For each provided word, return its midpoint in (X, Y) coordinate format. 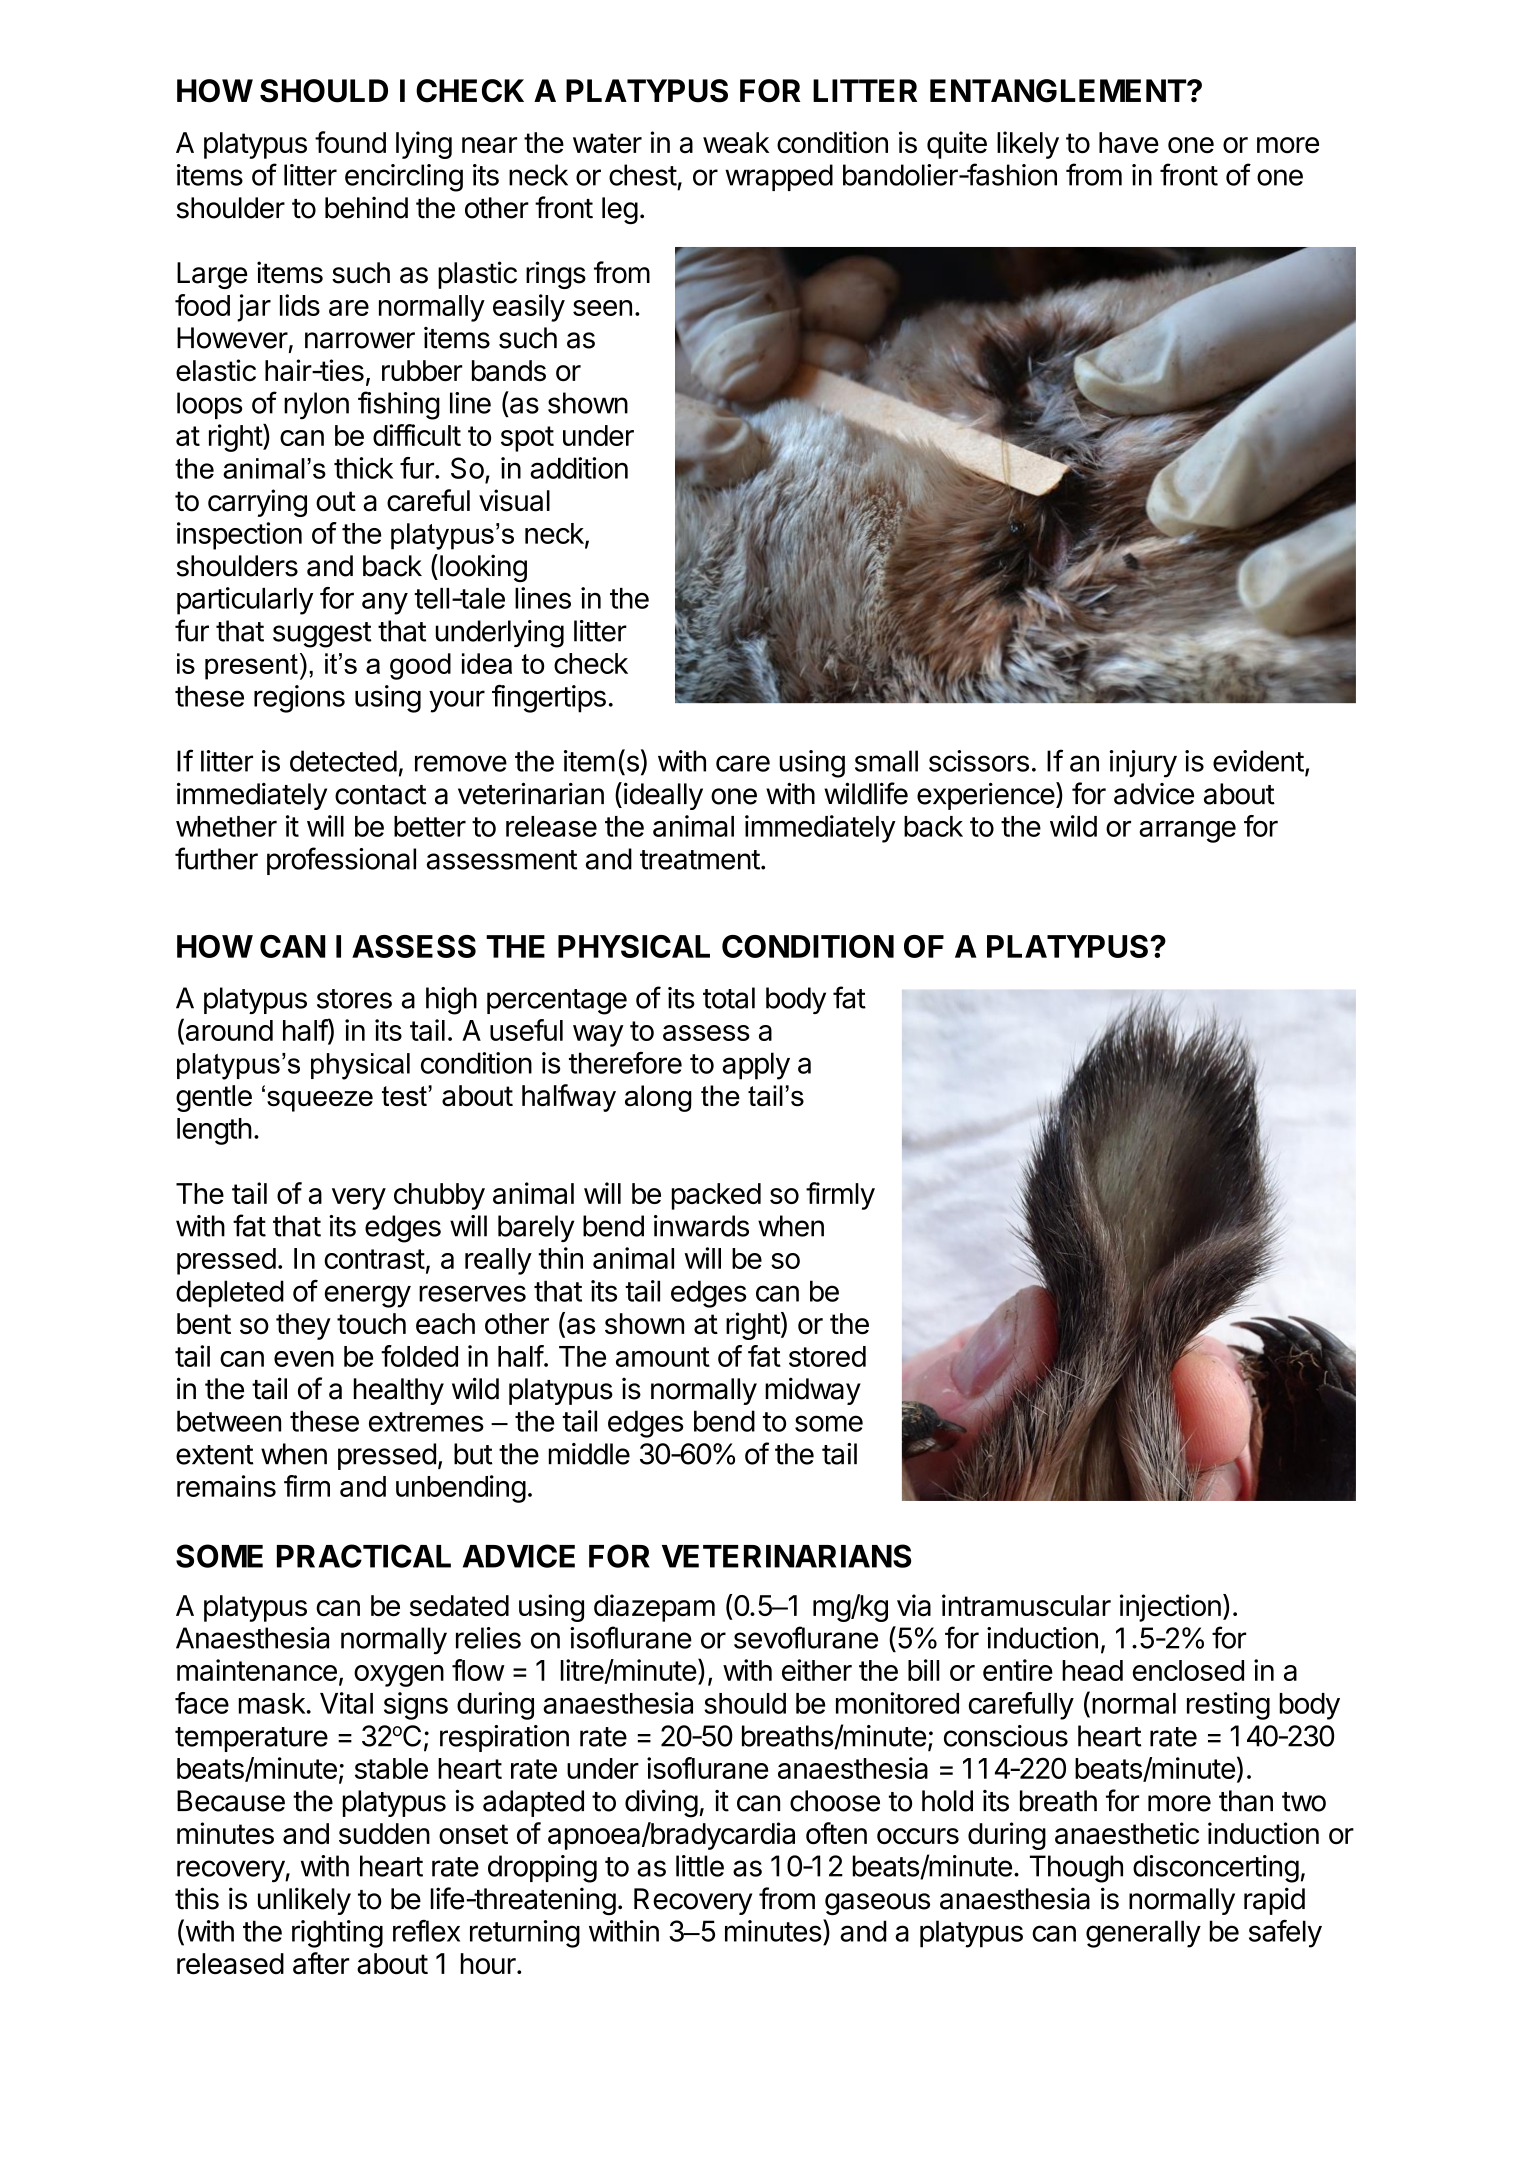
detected (343, 761)
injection (1170, 1608)
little (700, 1866)
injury (1143, 764)
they (303, 1326)
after (321, 1963)
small (886, 761)
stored (827, 1356)
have (1129, 143)
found (350, 142)
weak (736, 143)
